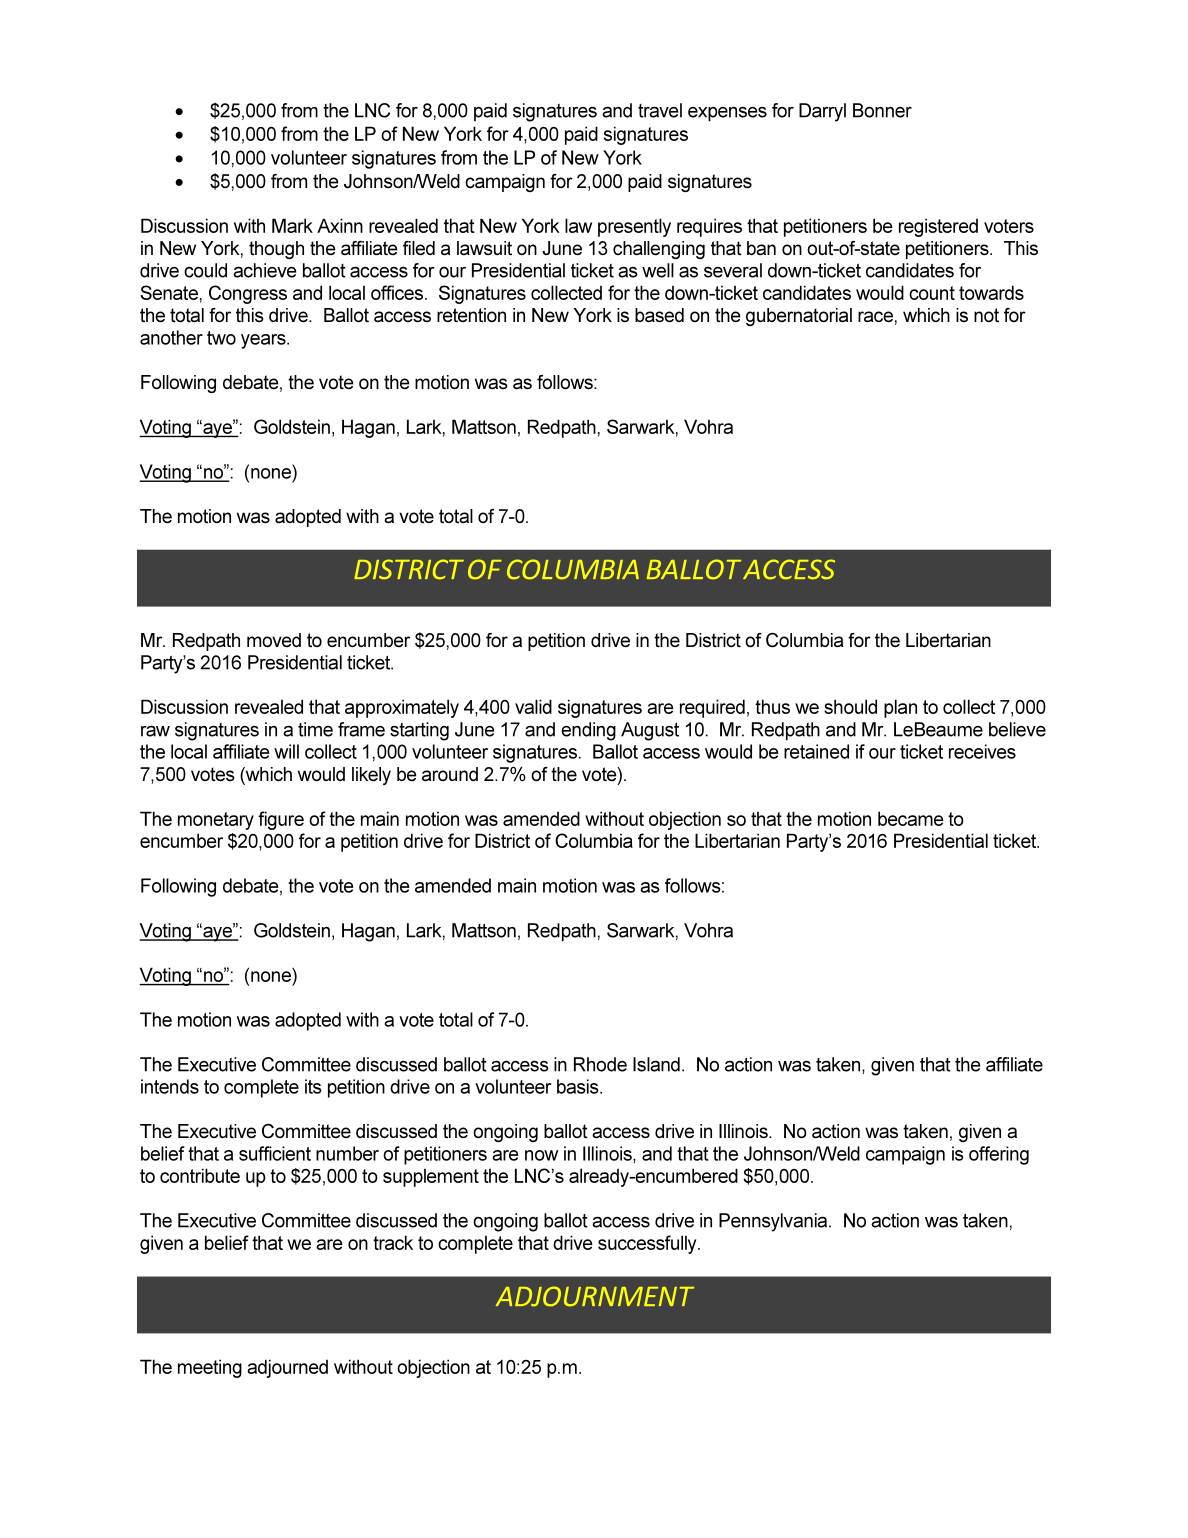  What do you see at coordinates (210, 1368) in the screenshot?
I see `meeting` at bounding box center [210, 1368].
